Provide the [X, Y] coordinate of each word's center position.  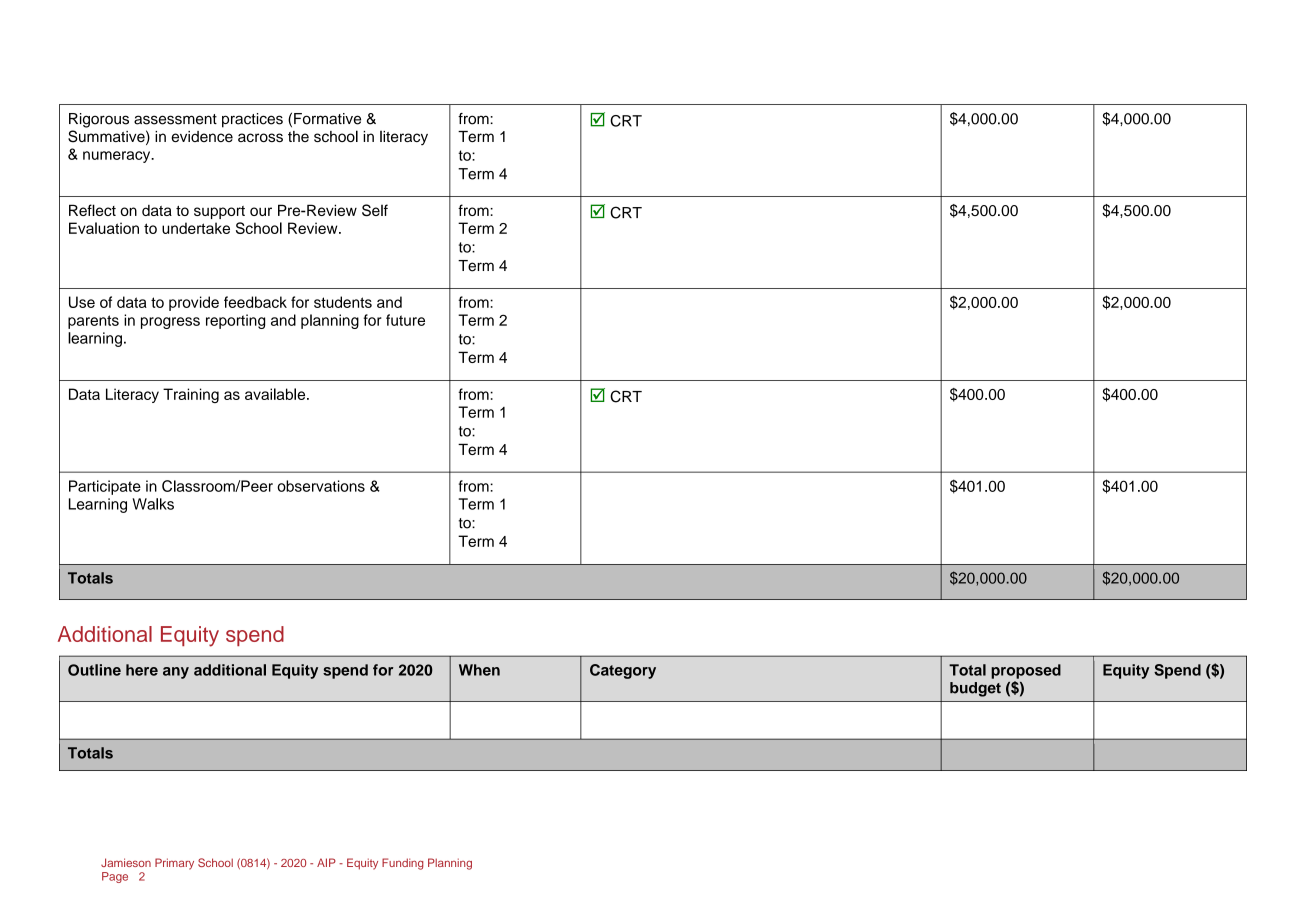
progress [170, 323]
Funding [402, 864]
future [405, 320]
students [343, 302]
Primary [174, 864]
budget [975, 689]
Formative [327, 119]
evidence [202, 136]
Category [623, 671]
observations [321, 486]
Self [375, 210]
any [176, 673]
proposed [1026, 671]
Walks [153, 504]
